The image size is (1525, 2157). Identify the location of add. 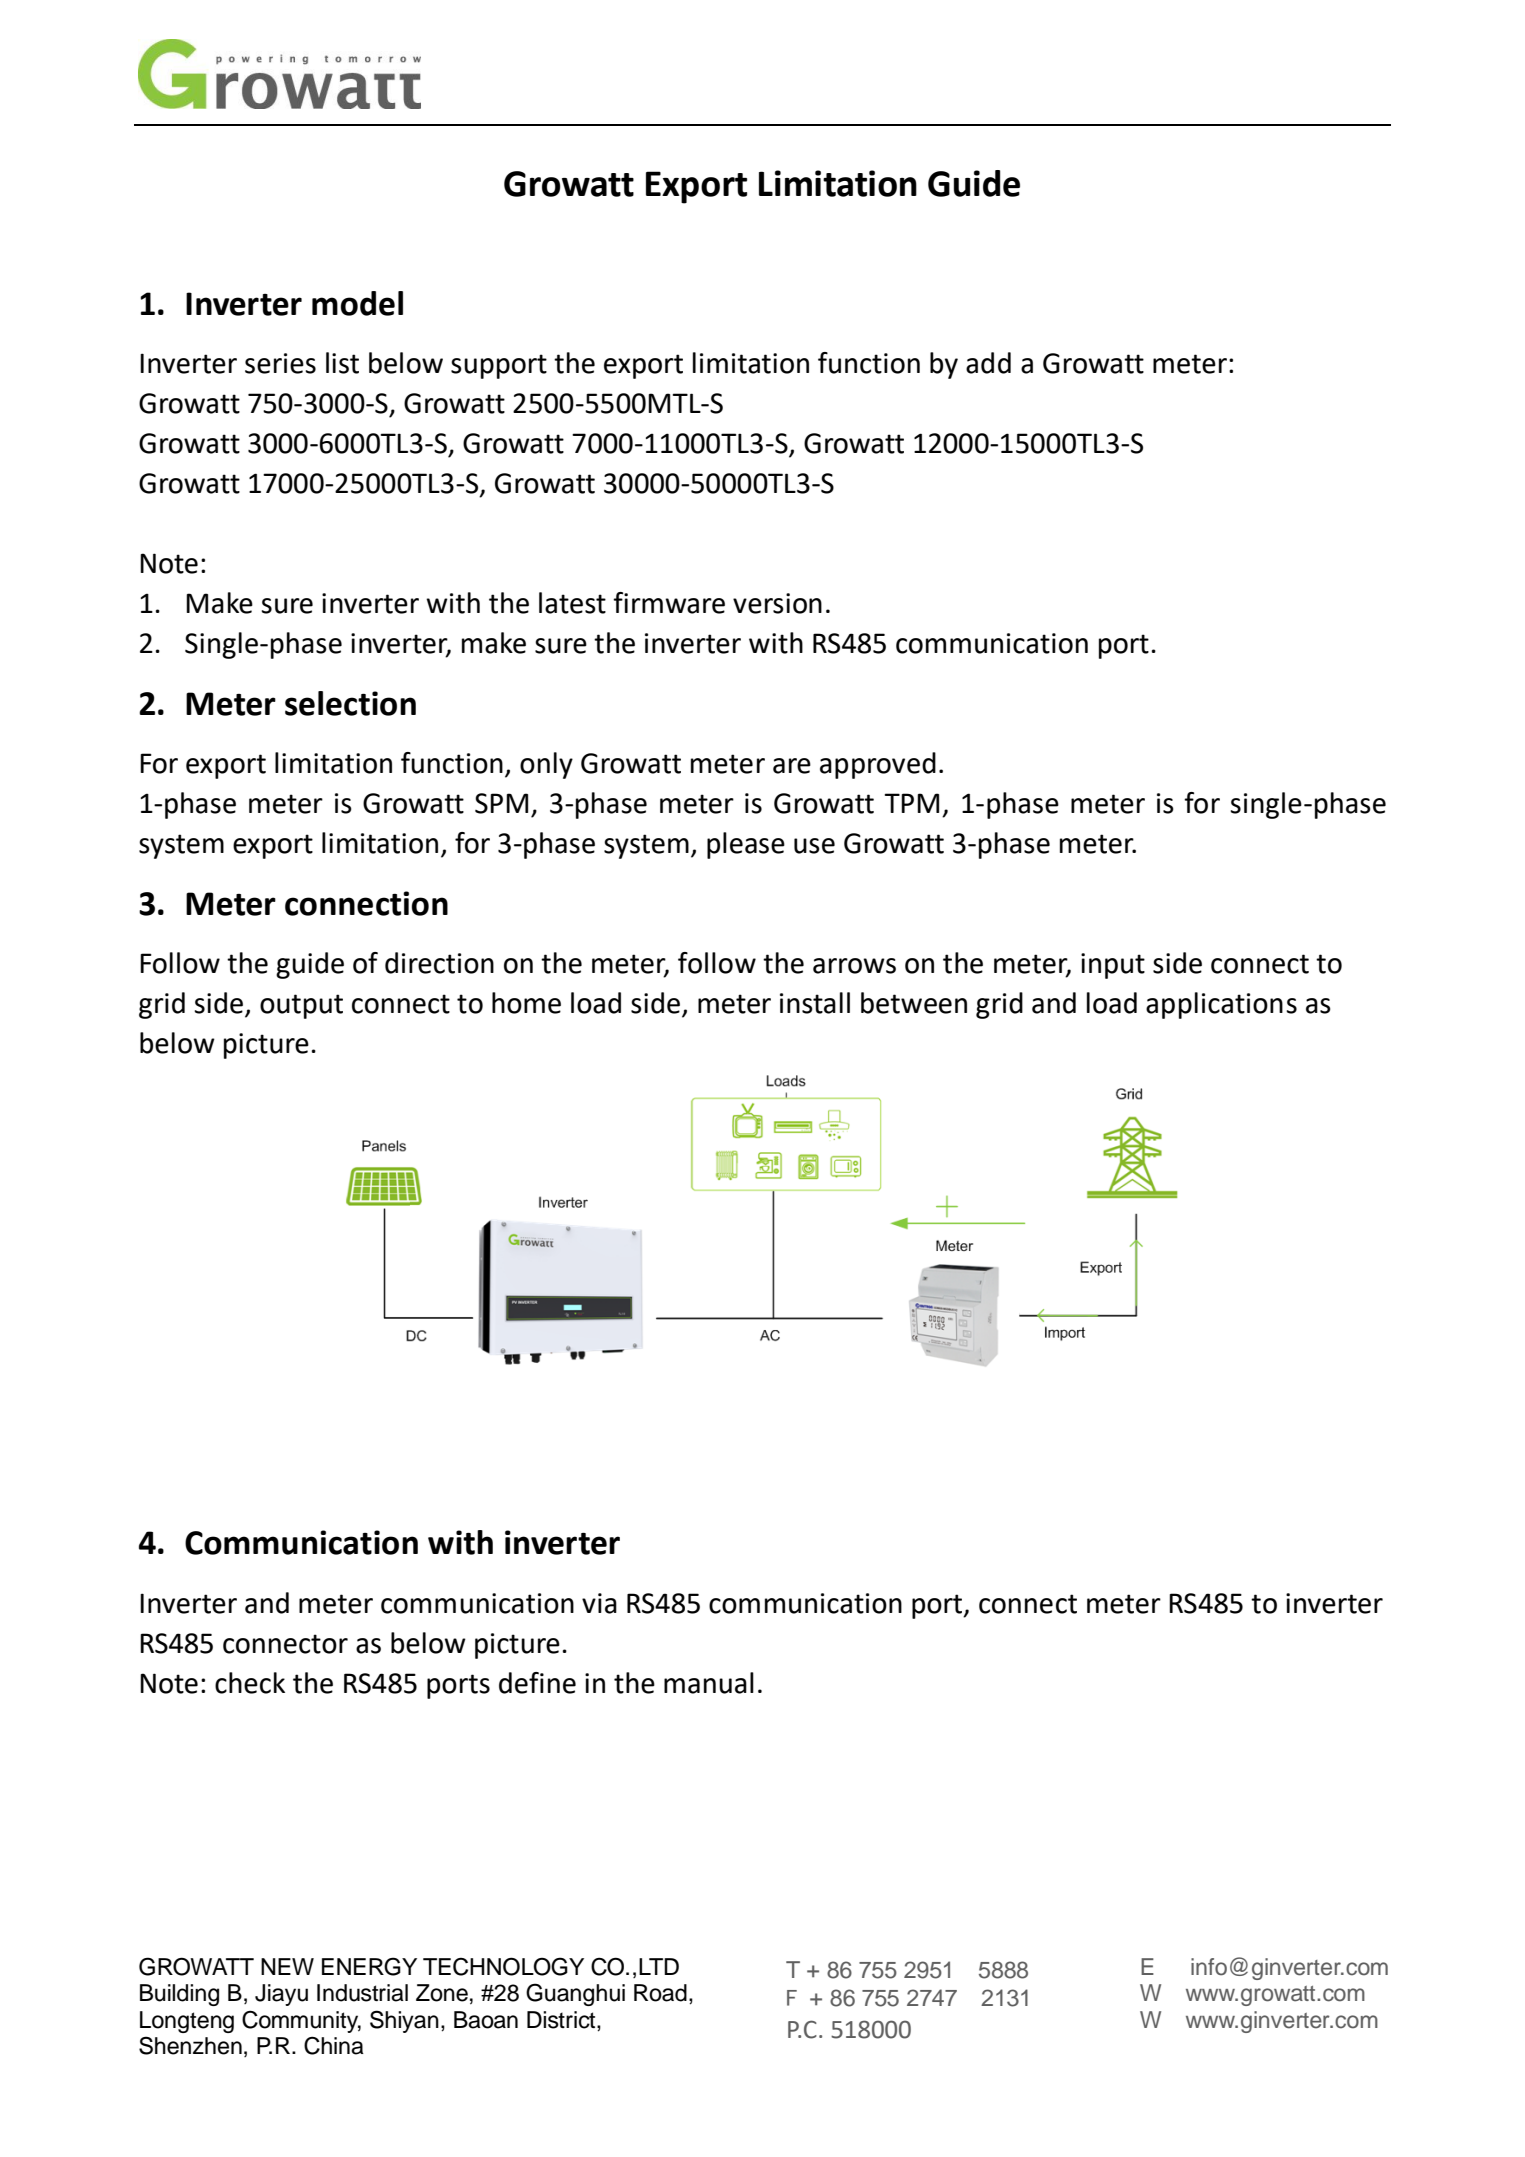
(988, 363).
